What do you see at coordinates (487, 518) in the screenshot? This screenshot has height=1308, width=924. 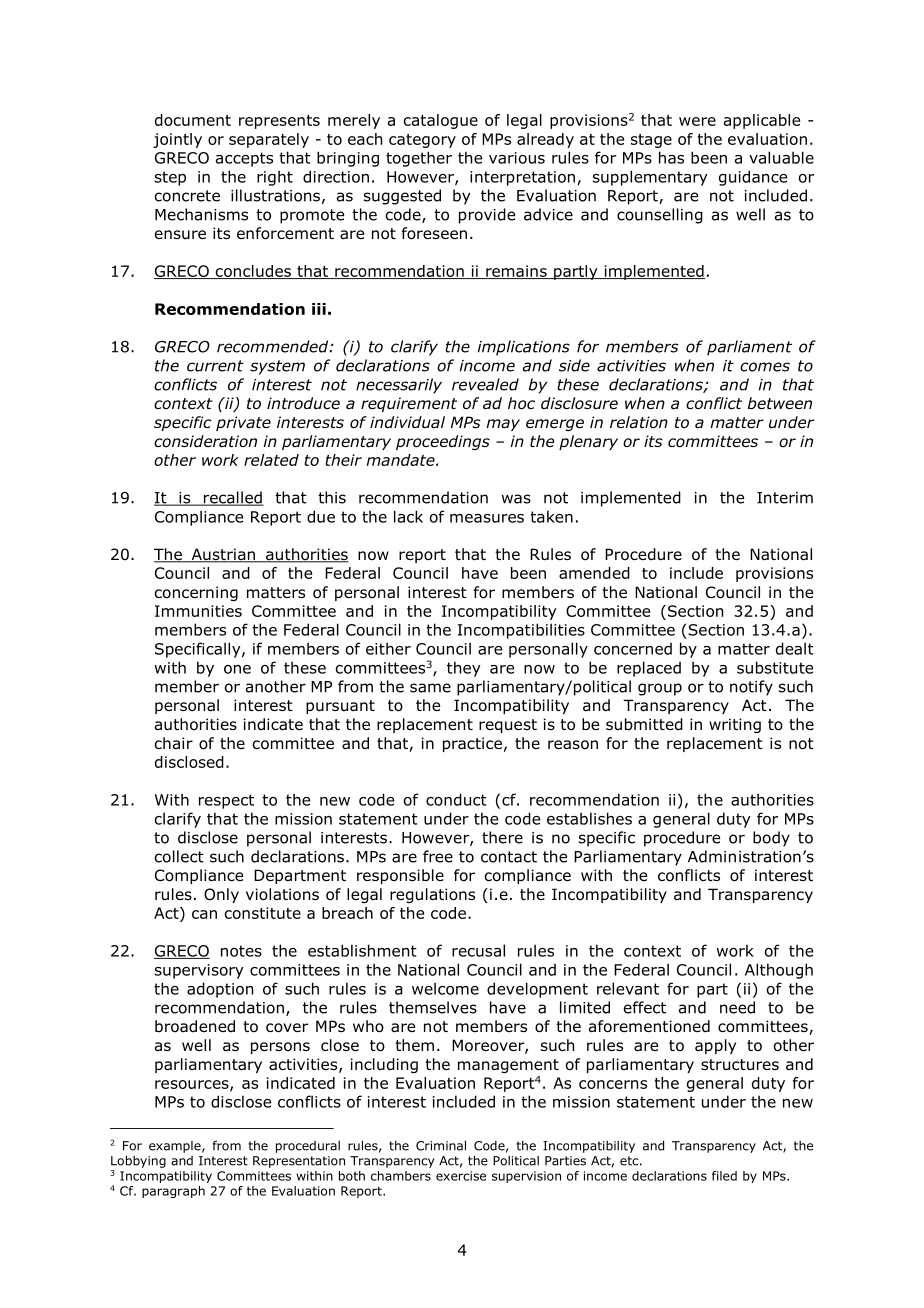 I see `measures` at bounding box center [487, 518].
